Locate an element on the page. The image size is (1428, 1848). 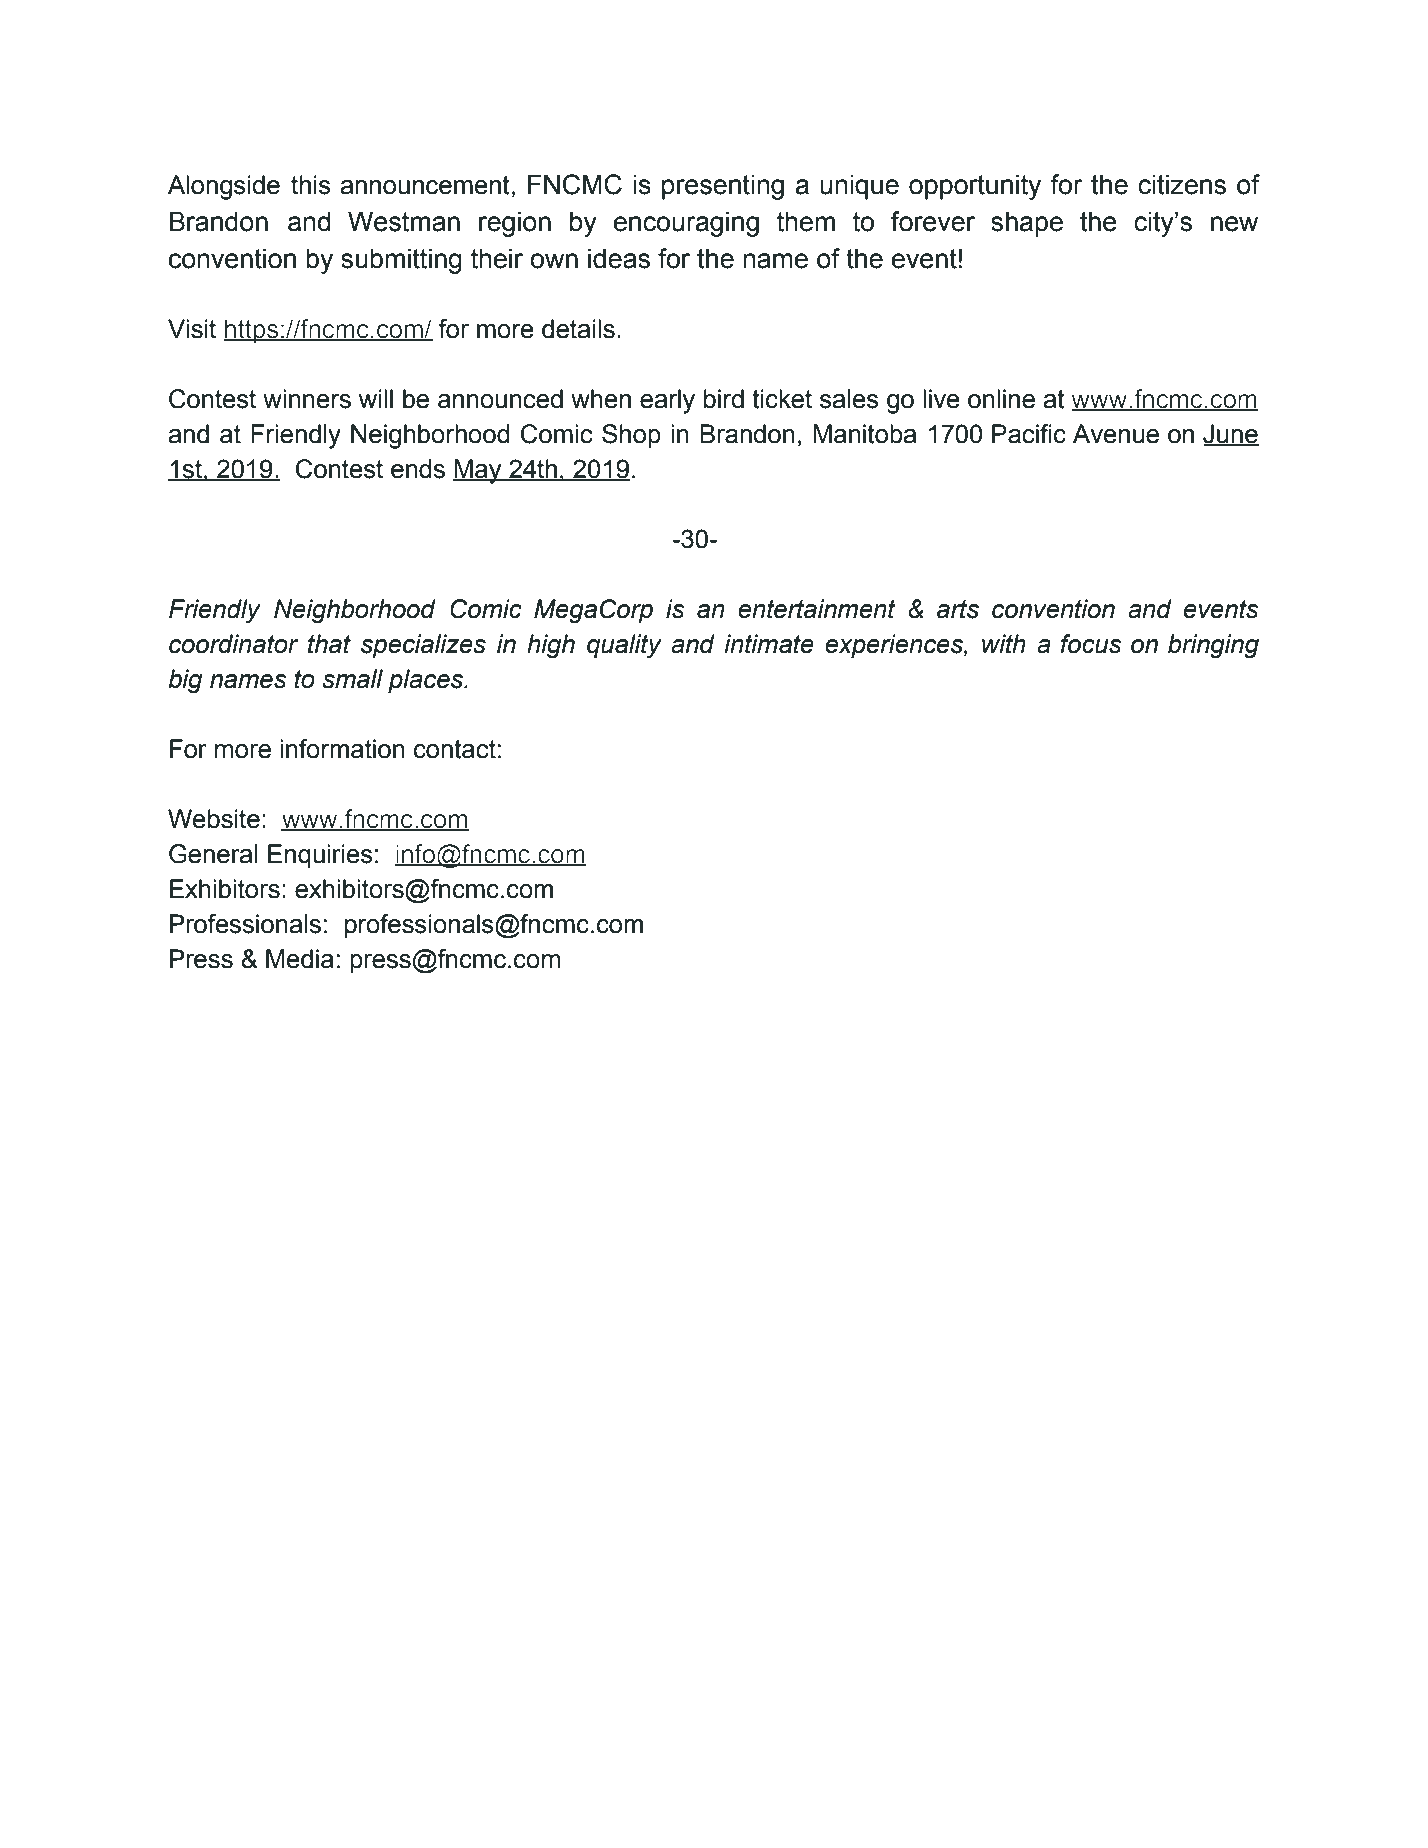
focus is located at coordinates (1091, 644).
